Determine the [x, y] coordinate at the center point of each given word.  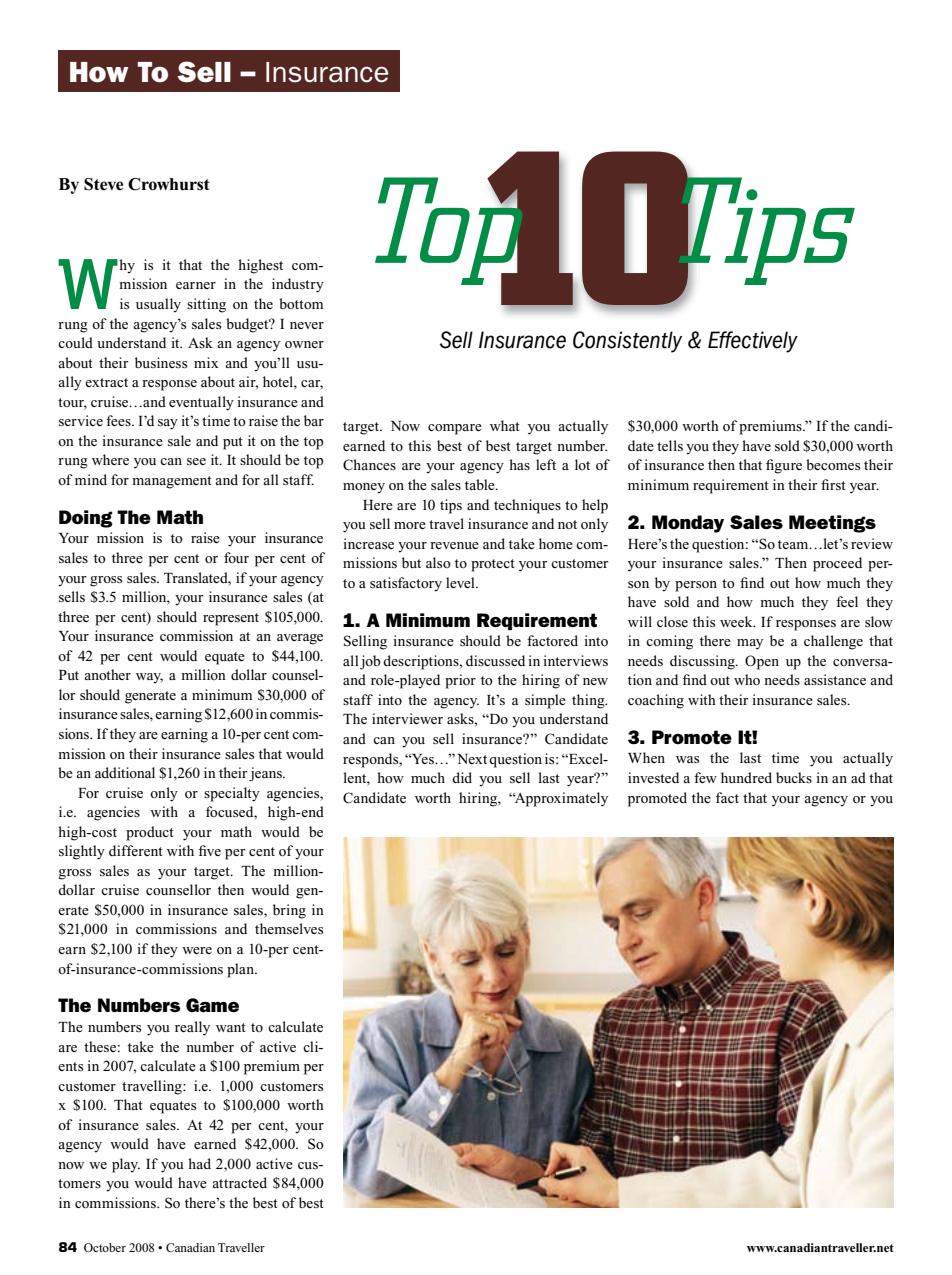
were [197, 950]
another [107, 674]
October [105, 1247]
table [481, 484]
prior [460, 681]
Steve [103, 184]
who [747, 679]
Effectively [753, 342]
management [172, 482]
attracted [239, 1182]
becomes [833, 464]
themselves [289, 928]
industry [298, 285]
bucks [794, 777]
